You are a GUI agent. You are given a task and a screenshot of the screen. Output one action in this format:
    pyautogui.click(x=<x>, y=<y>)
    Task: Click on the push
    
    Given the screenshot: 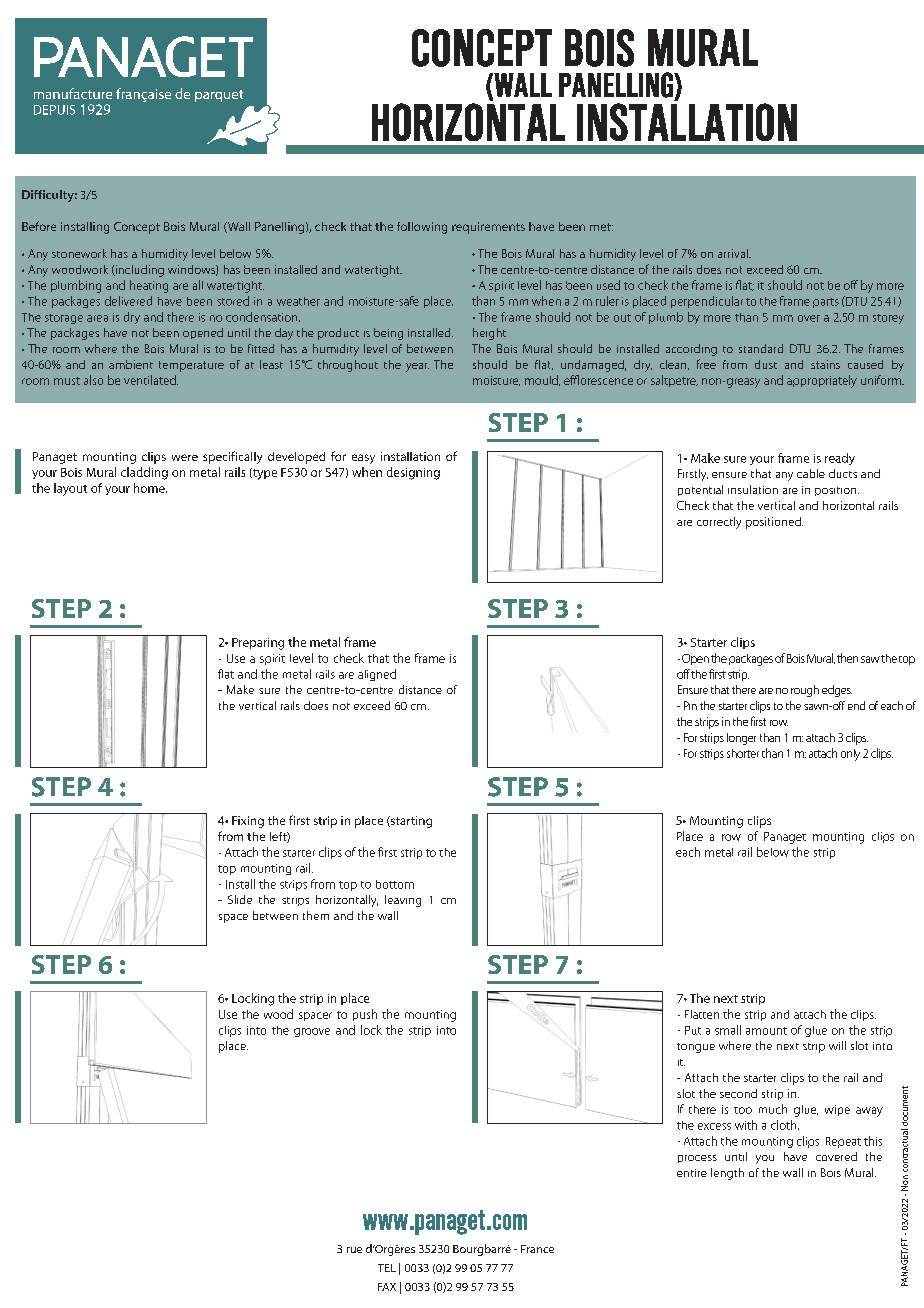 What is the action you would take?
    pyautogui.click(x=365, y=1015)
